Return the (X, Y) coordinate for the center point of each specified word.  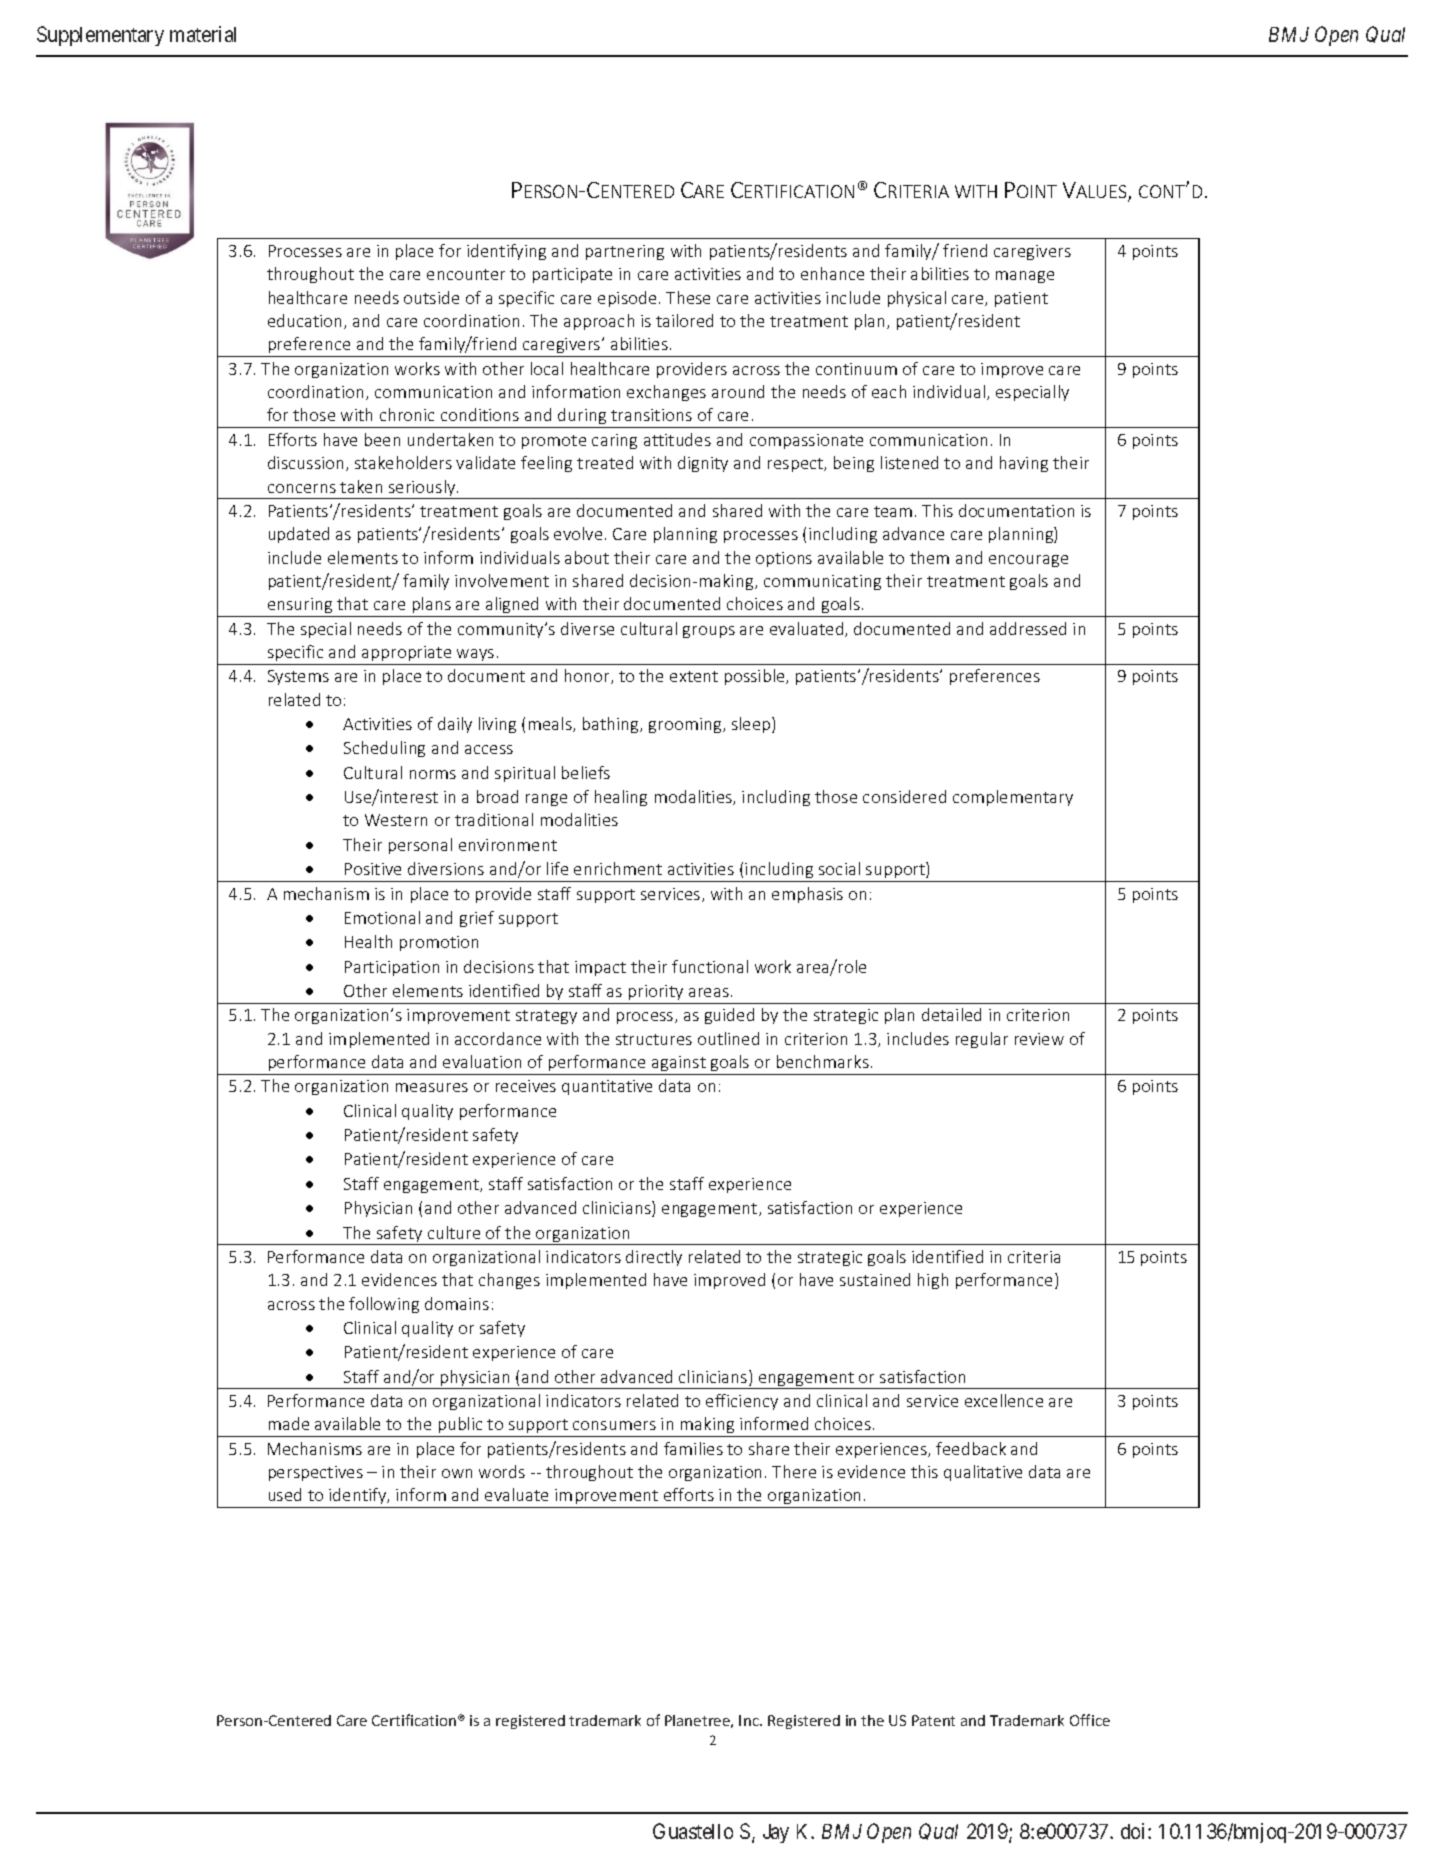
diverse (587, 628)
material (203, 34)
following (384, 1305)
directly (654, 1258)
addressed (1028, 628)
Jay (776, 1833)
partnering (625, 252)
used (285, 1494)
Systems (298, 677)
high (933, 1281)
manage (1025, 277)
